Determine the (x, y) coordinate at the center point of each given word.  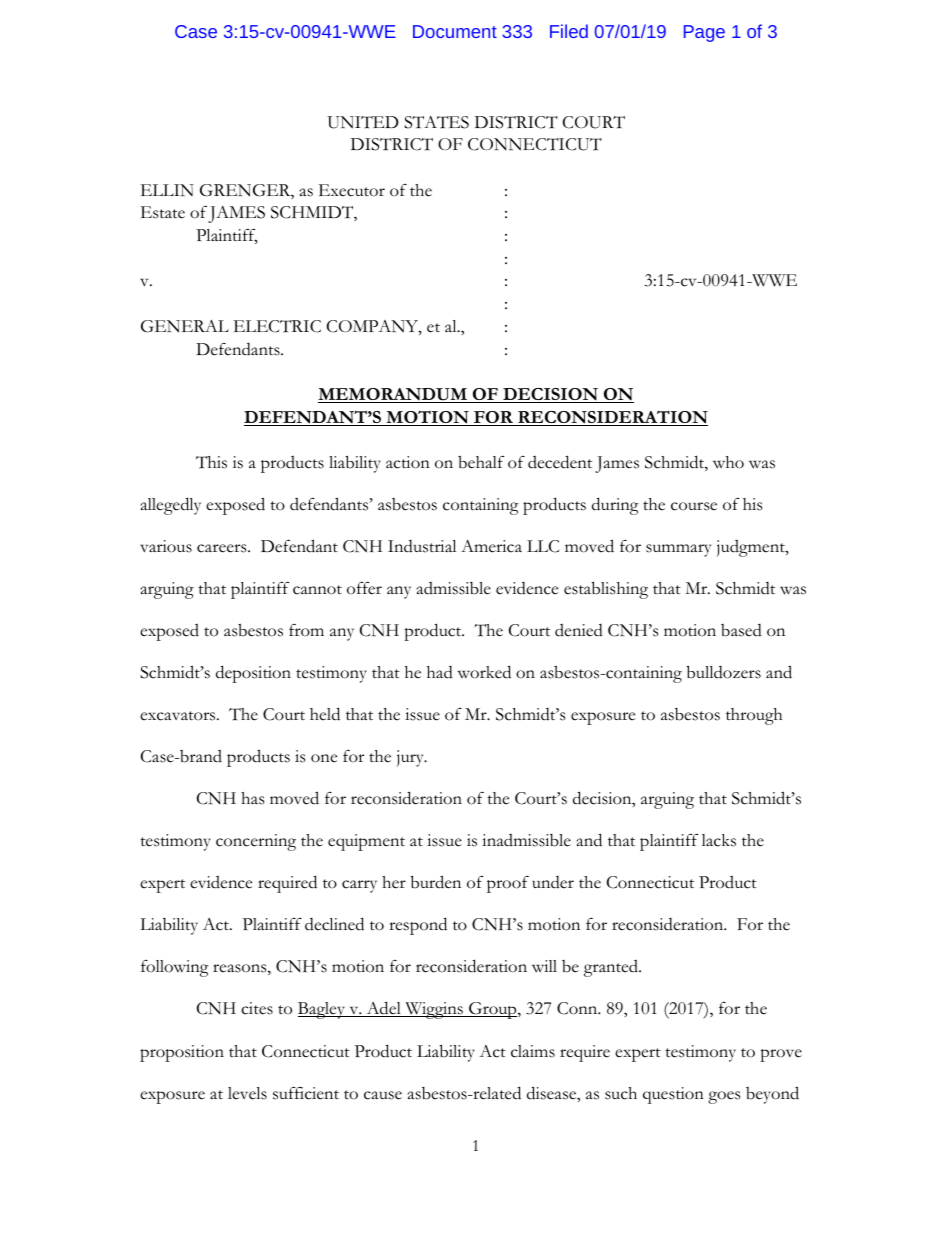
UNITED (363, 122)
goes (724, 1097)
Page (704, 33)
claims (533, 1051)
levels (247, 1093)
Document (455, 31)
